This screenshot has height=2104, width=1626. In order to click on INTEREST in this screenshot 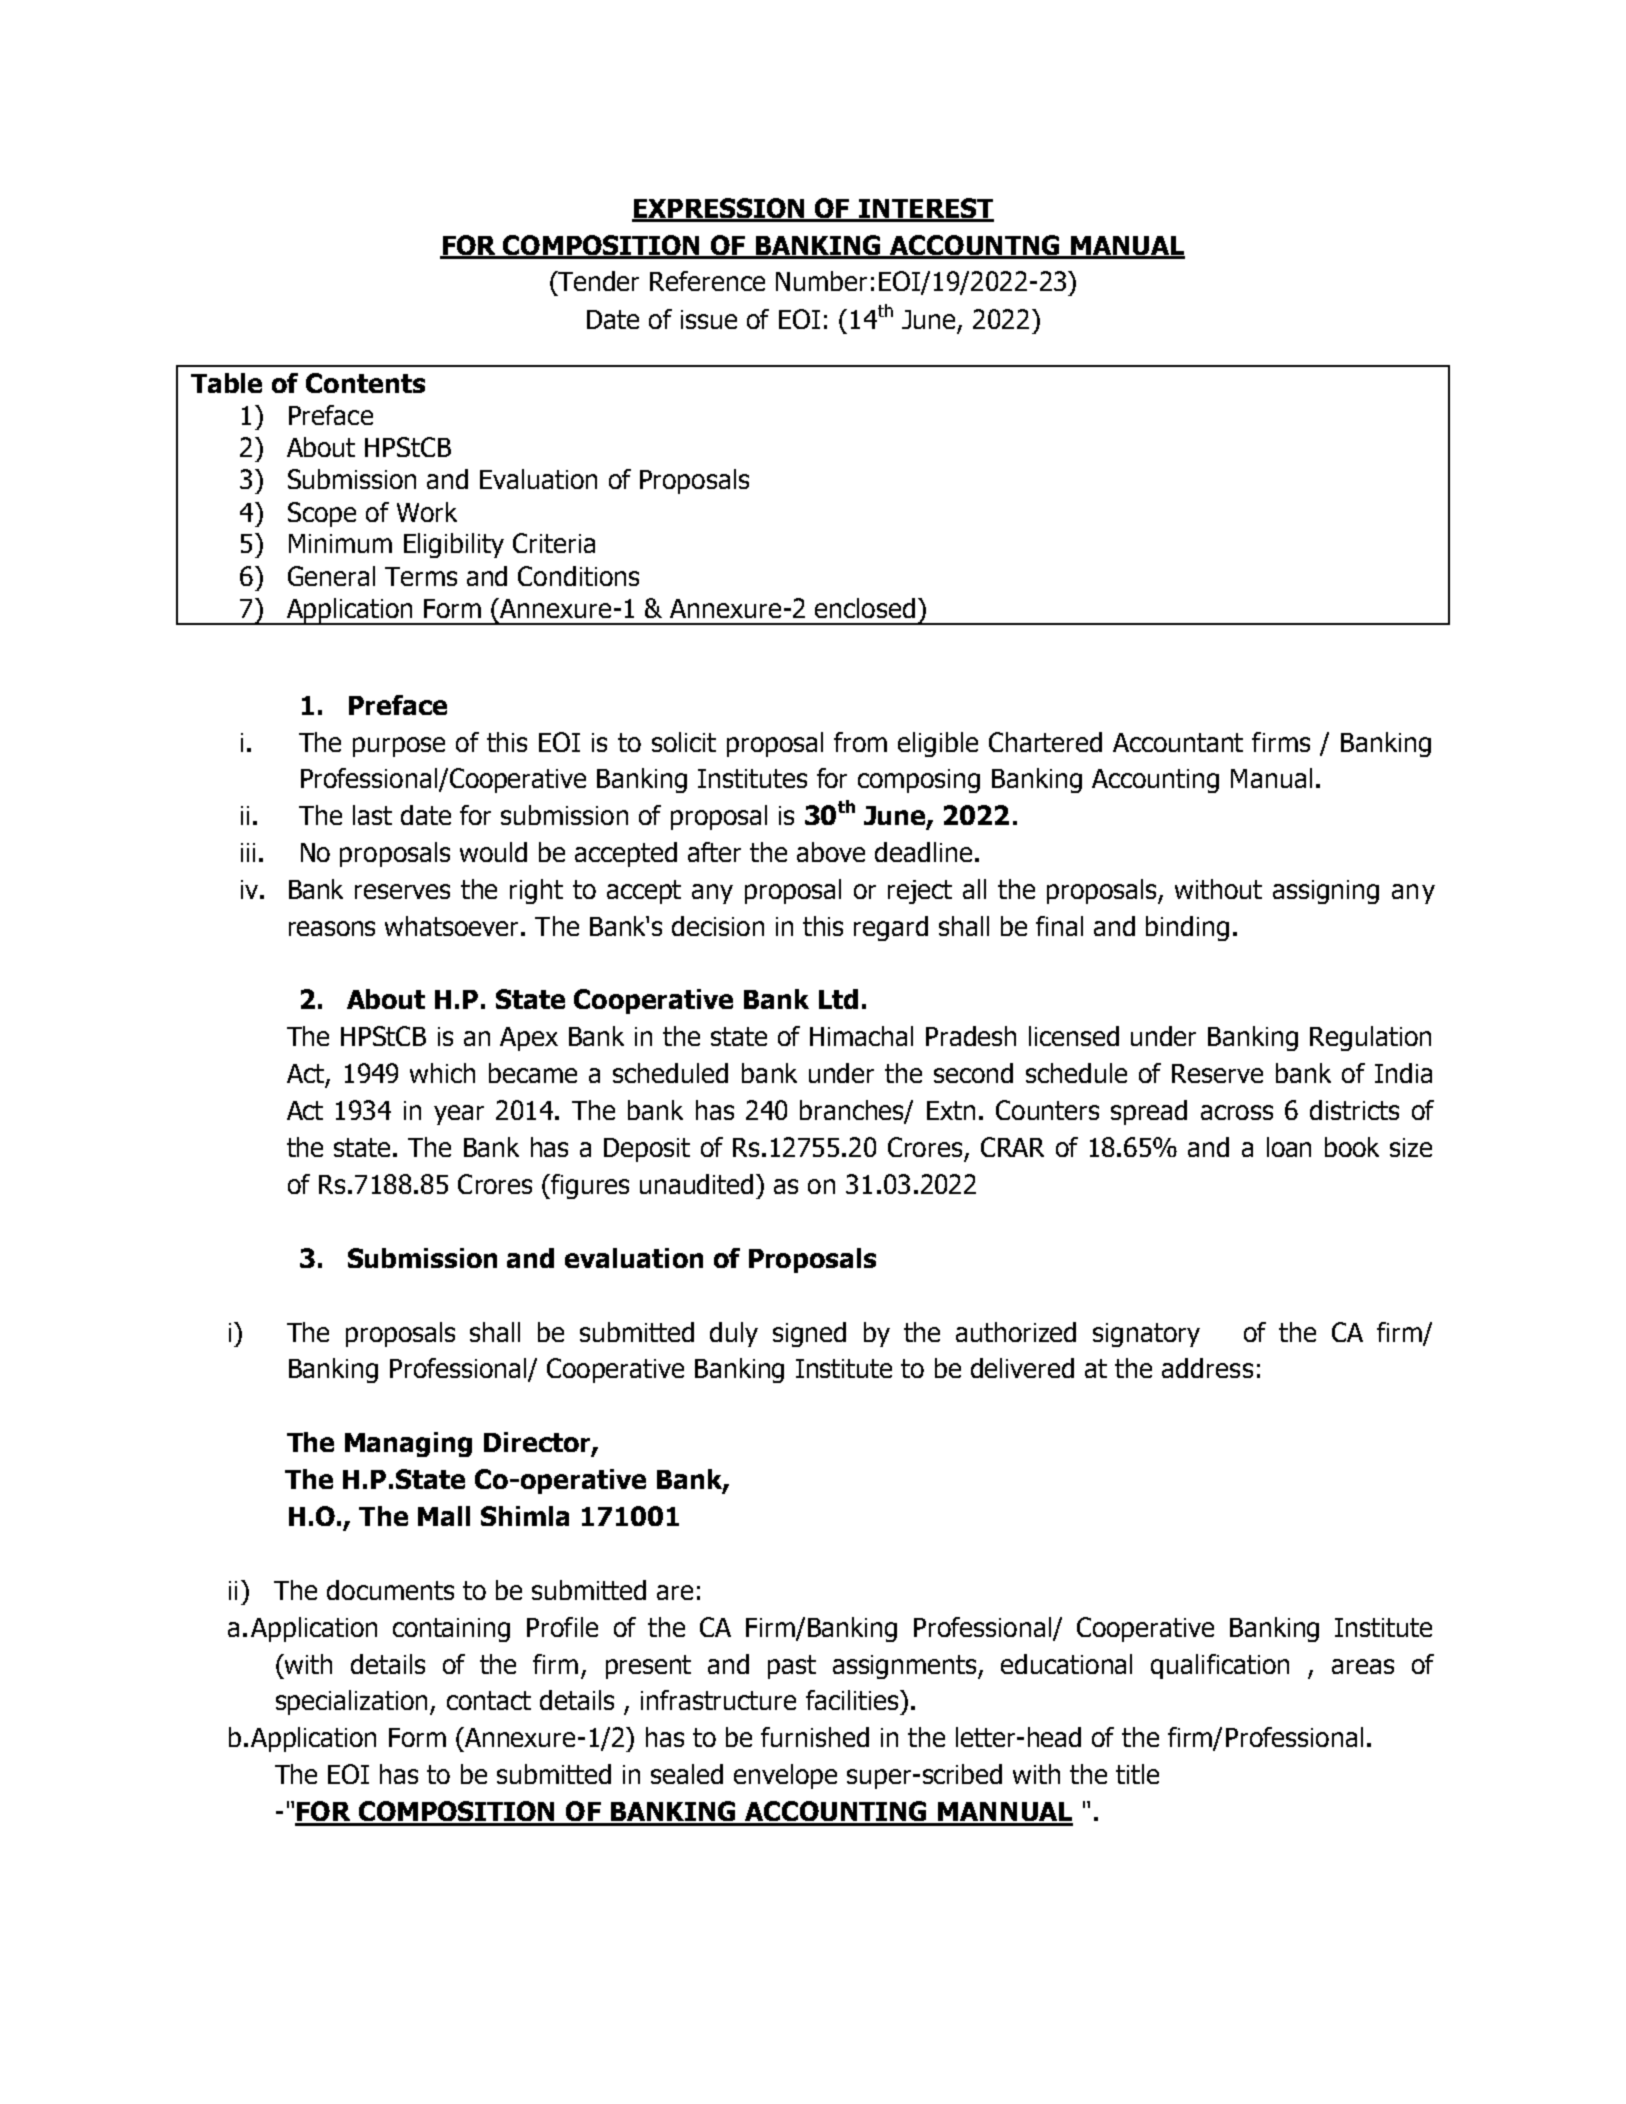, I will do `click(925, 209)`.
